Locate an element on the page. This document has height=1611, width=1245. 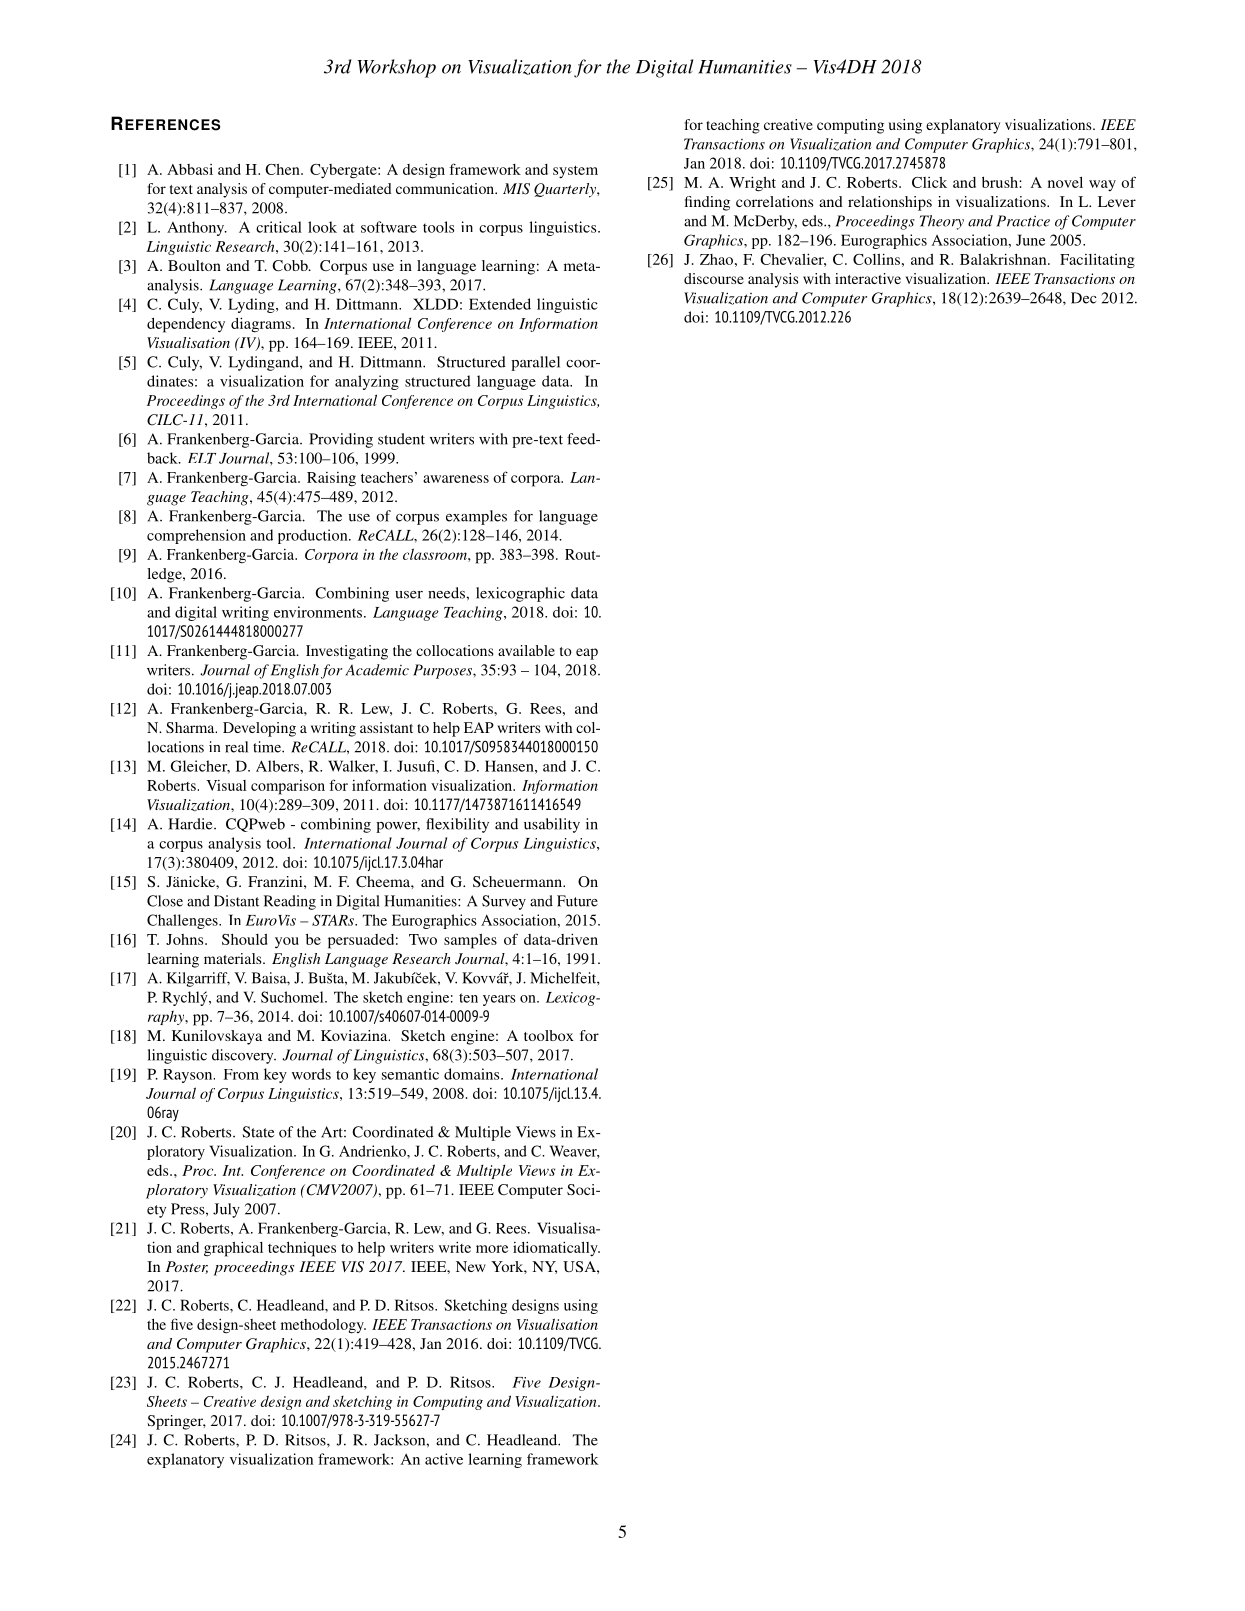
materials is located at coordinates (234, 958).
